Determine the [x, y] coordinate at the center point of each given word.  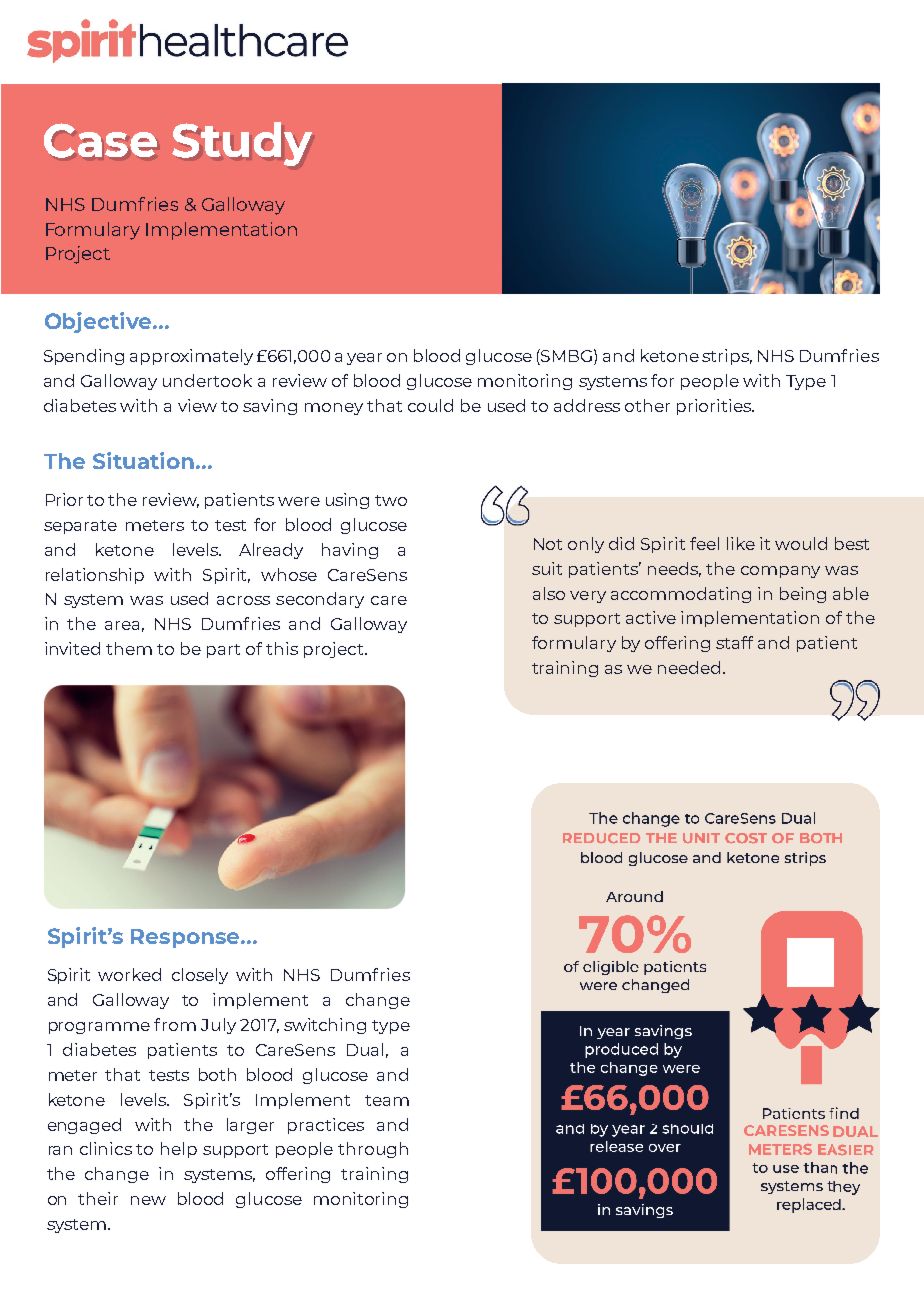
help [179, 1150]
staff [734, 642]
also [549, 593]
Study [242, 144]
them [129, 648]
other [647, 405]
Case [100, 140]
